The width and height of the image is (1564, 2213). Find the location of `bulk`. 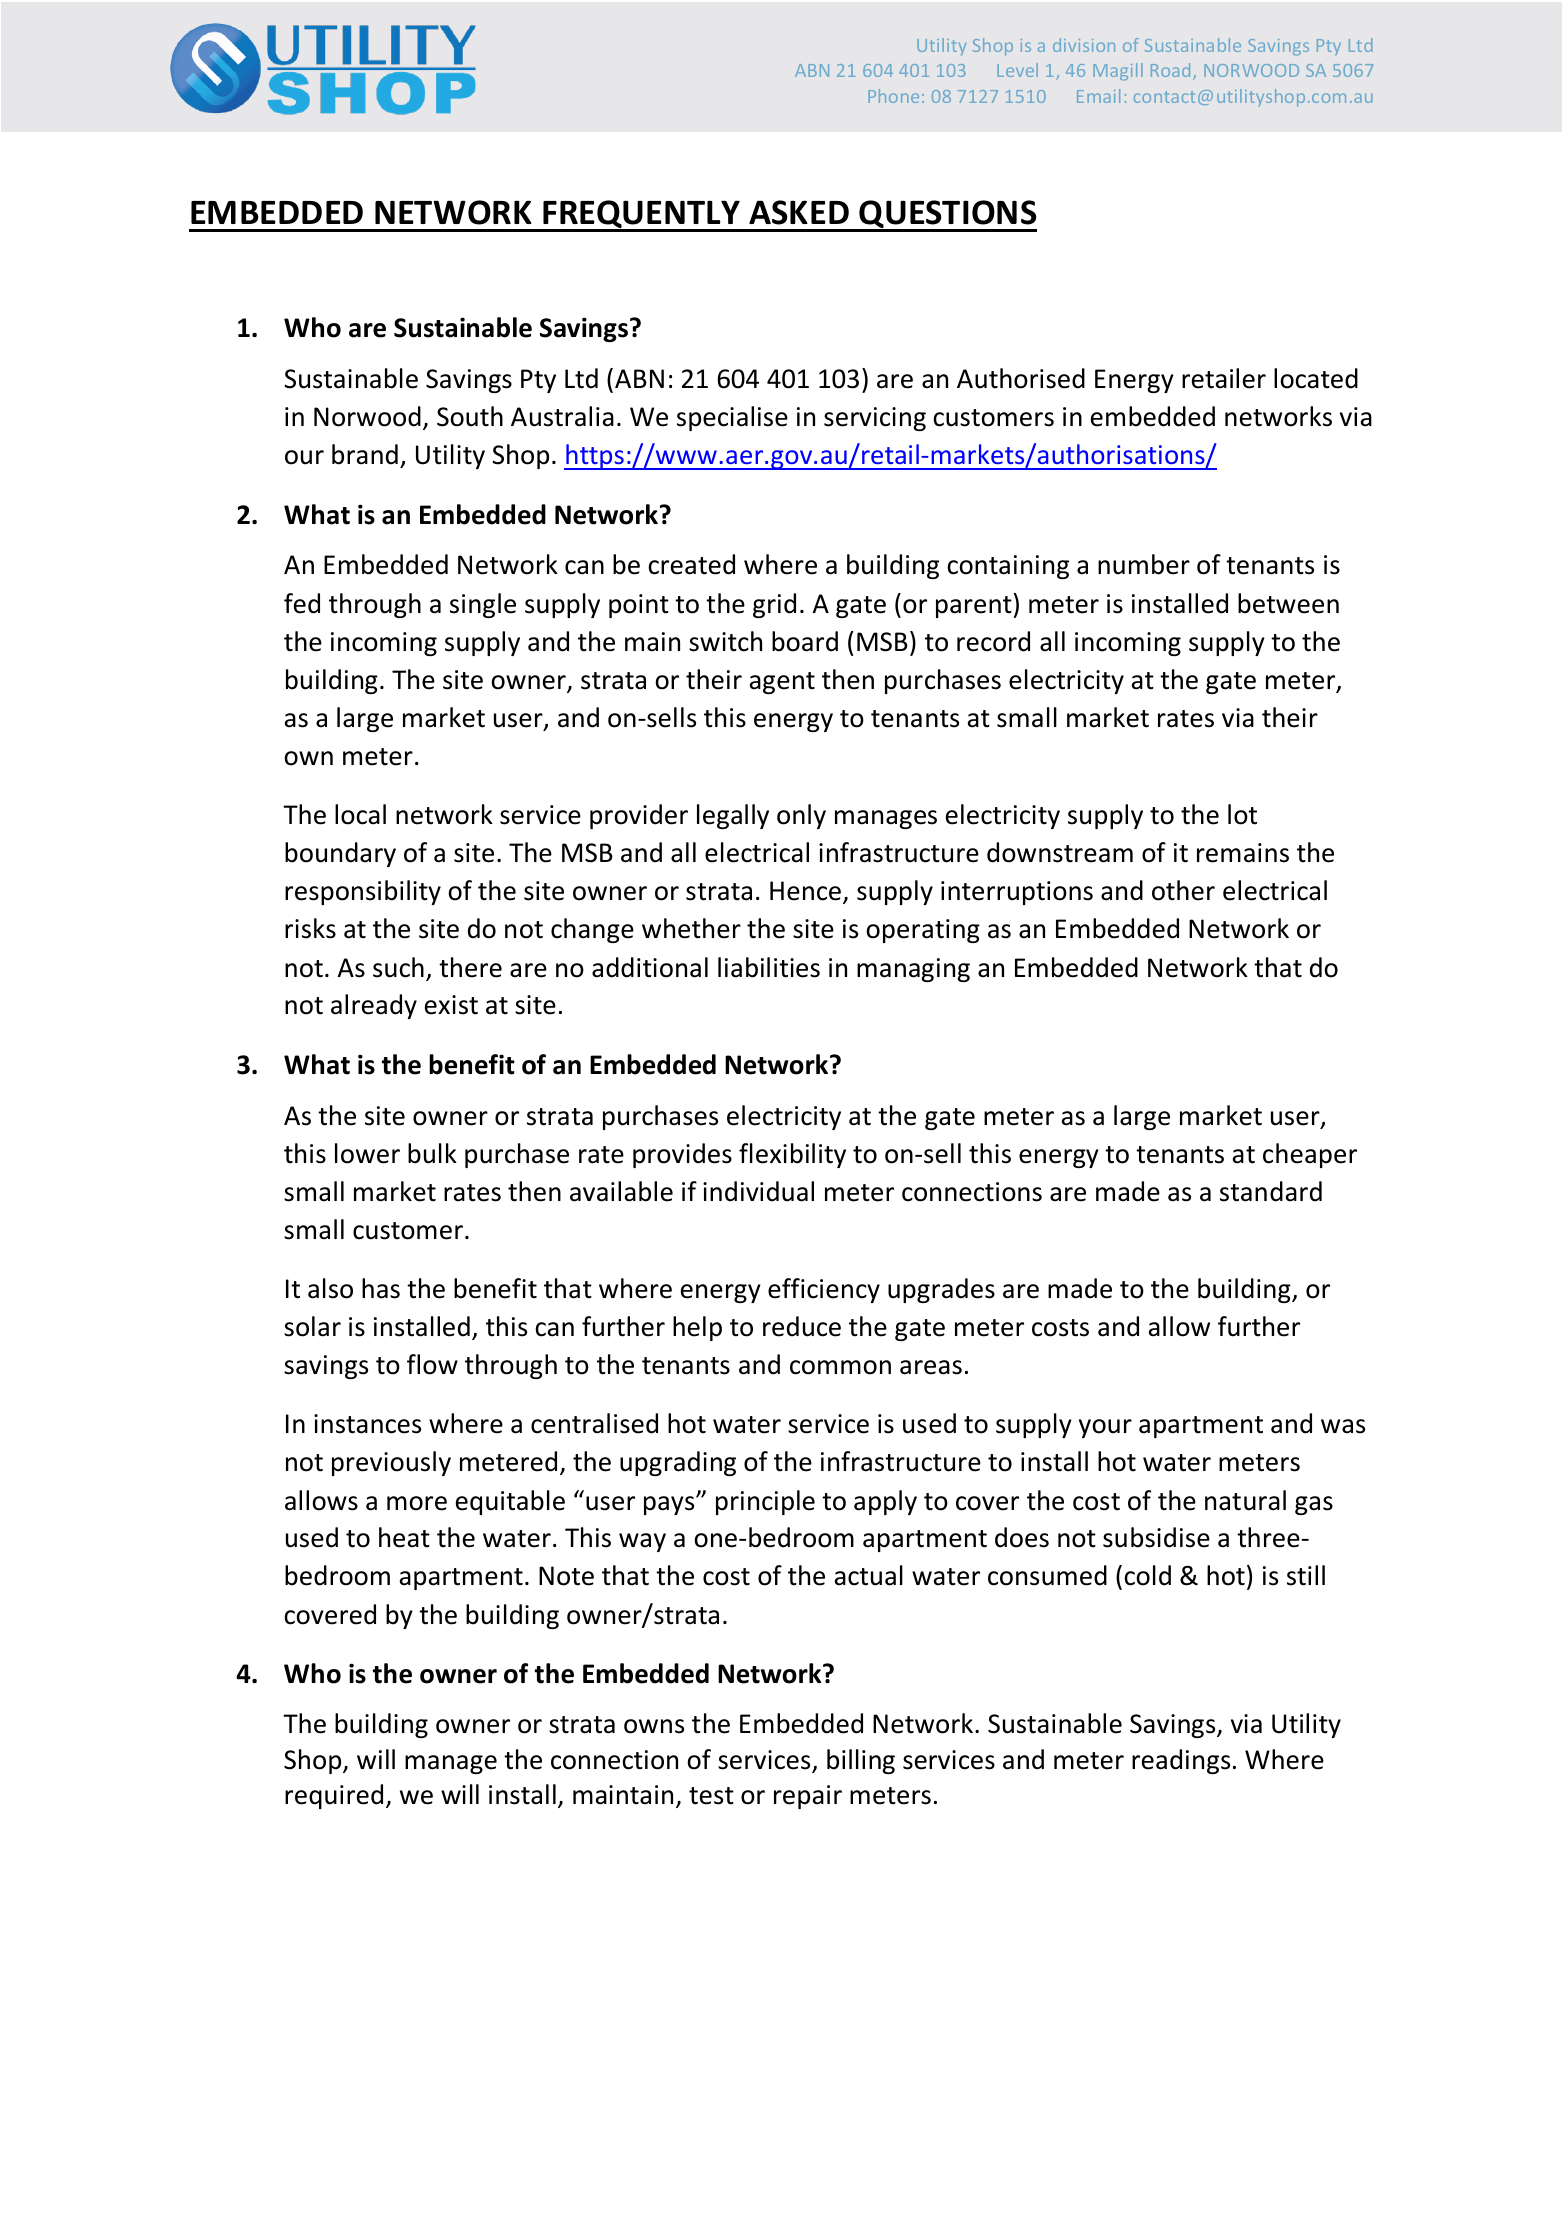

bulk is located at coordinates (432, 1153).
